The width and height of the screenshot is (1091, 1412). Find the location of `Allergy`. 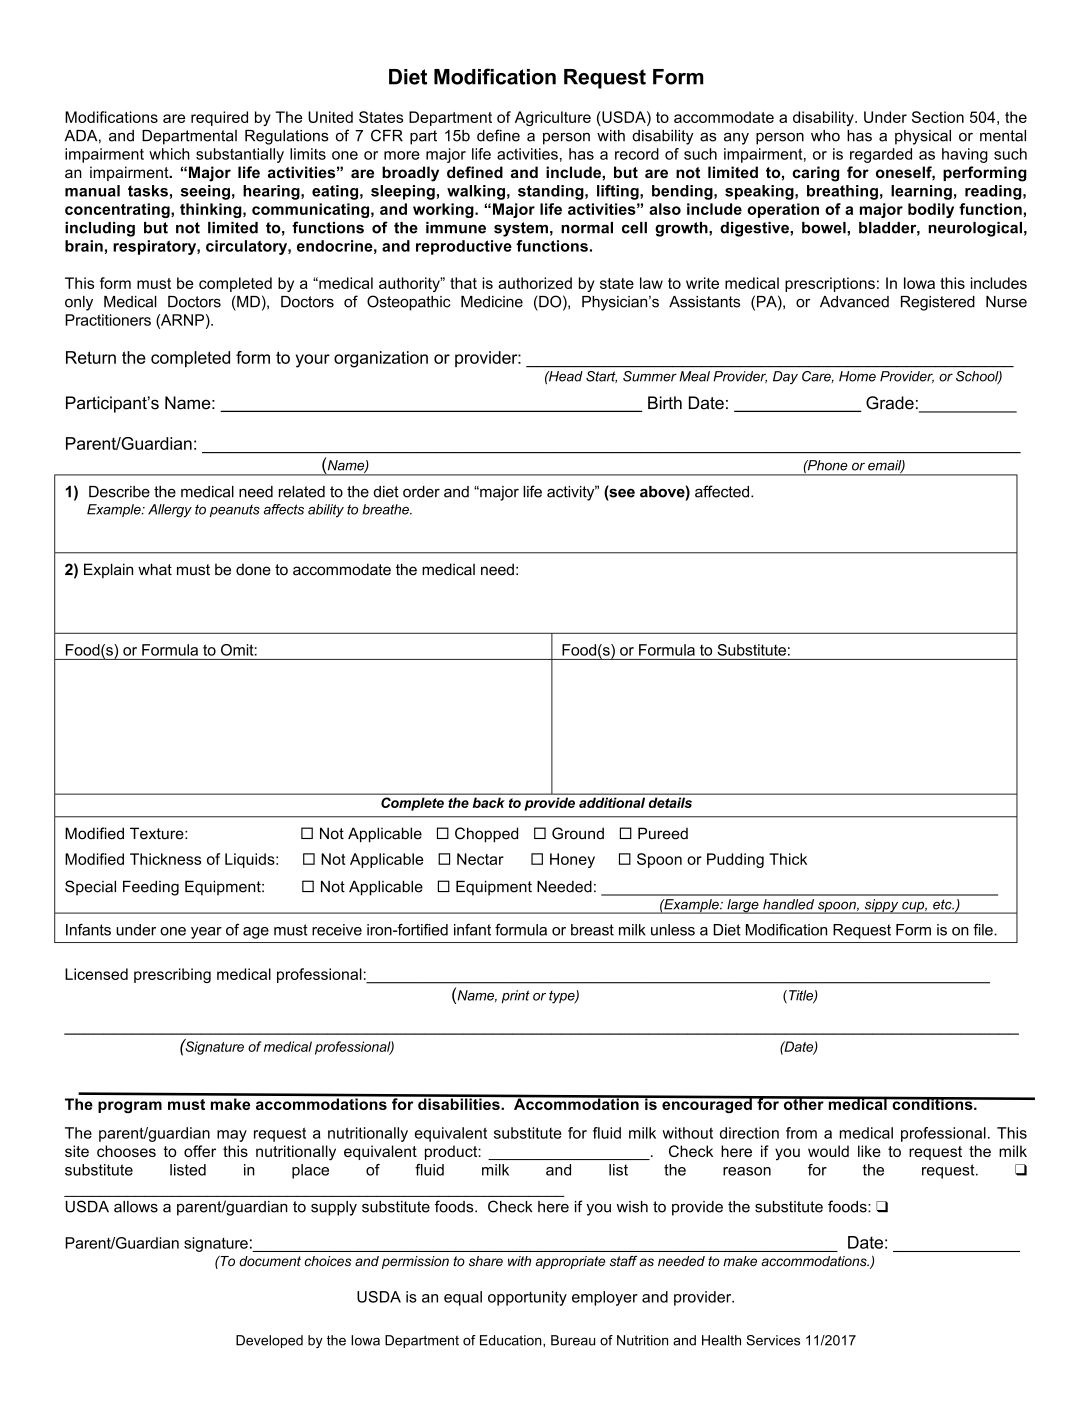

Allergy is located at coordinates (170, 511).
